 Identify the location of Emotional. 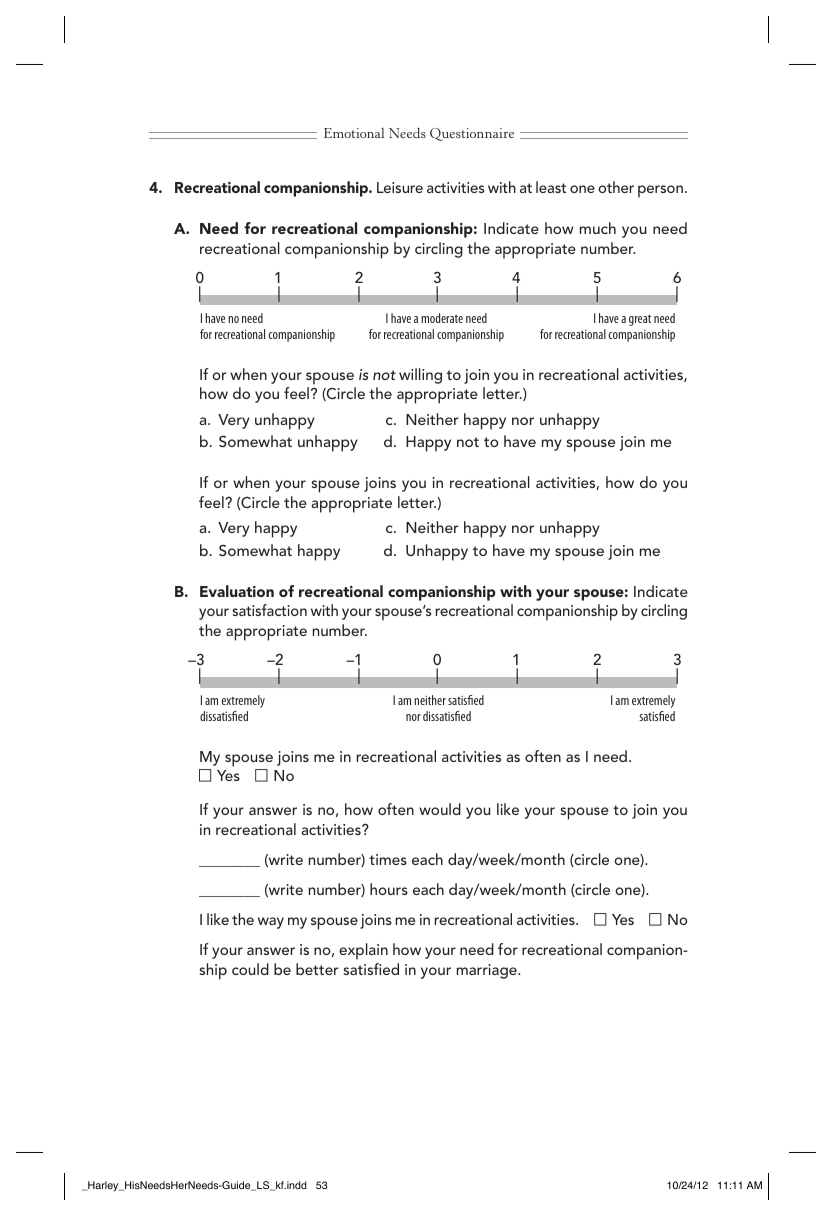
(354, 133).
